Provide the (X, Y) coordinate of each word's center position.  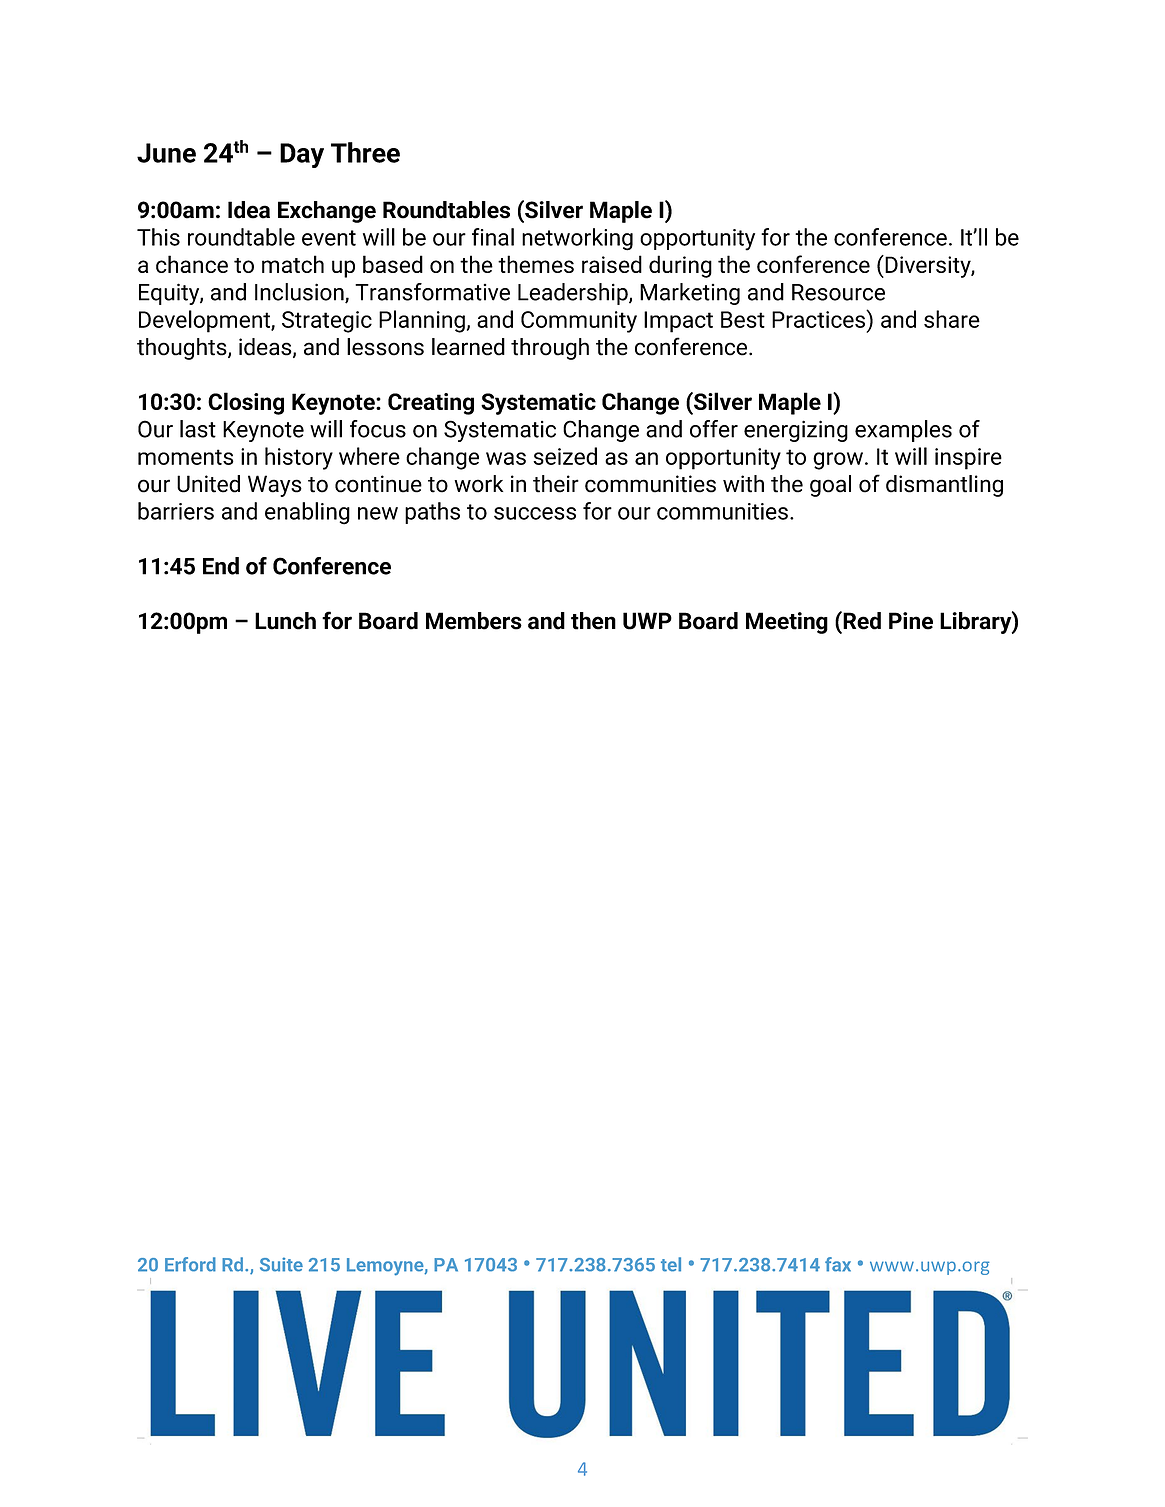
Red (861, 620)
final (493, 237)
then (593, 621)
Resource (838, 292)
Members (474, 621)
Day (302, 155)
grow (838, 461)
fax (838, 1264)
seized (565, 456)
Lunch (285, 621)
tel (671, 1264)
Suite (281, 1264)
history (299, 458)
